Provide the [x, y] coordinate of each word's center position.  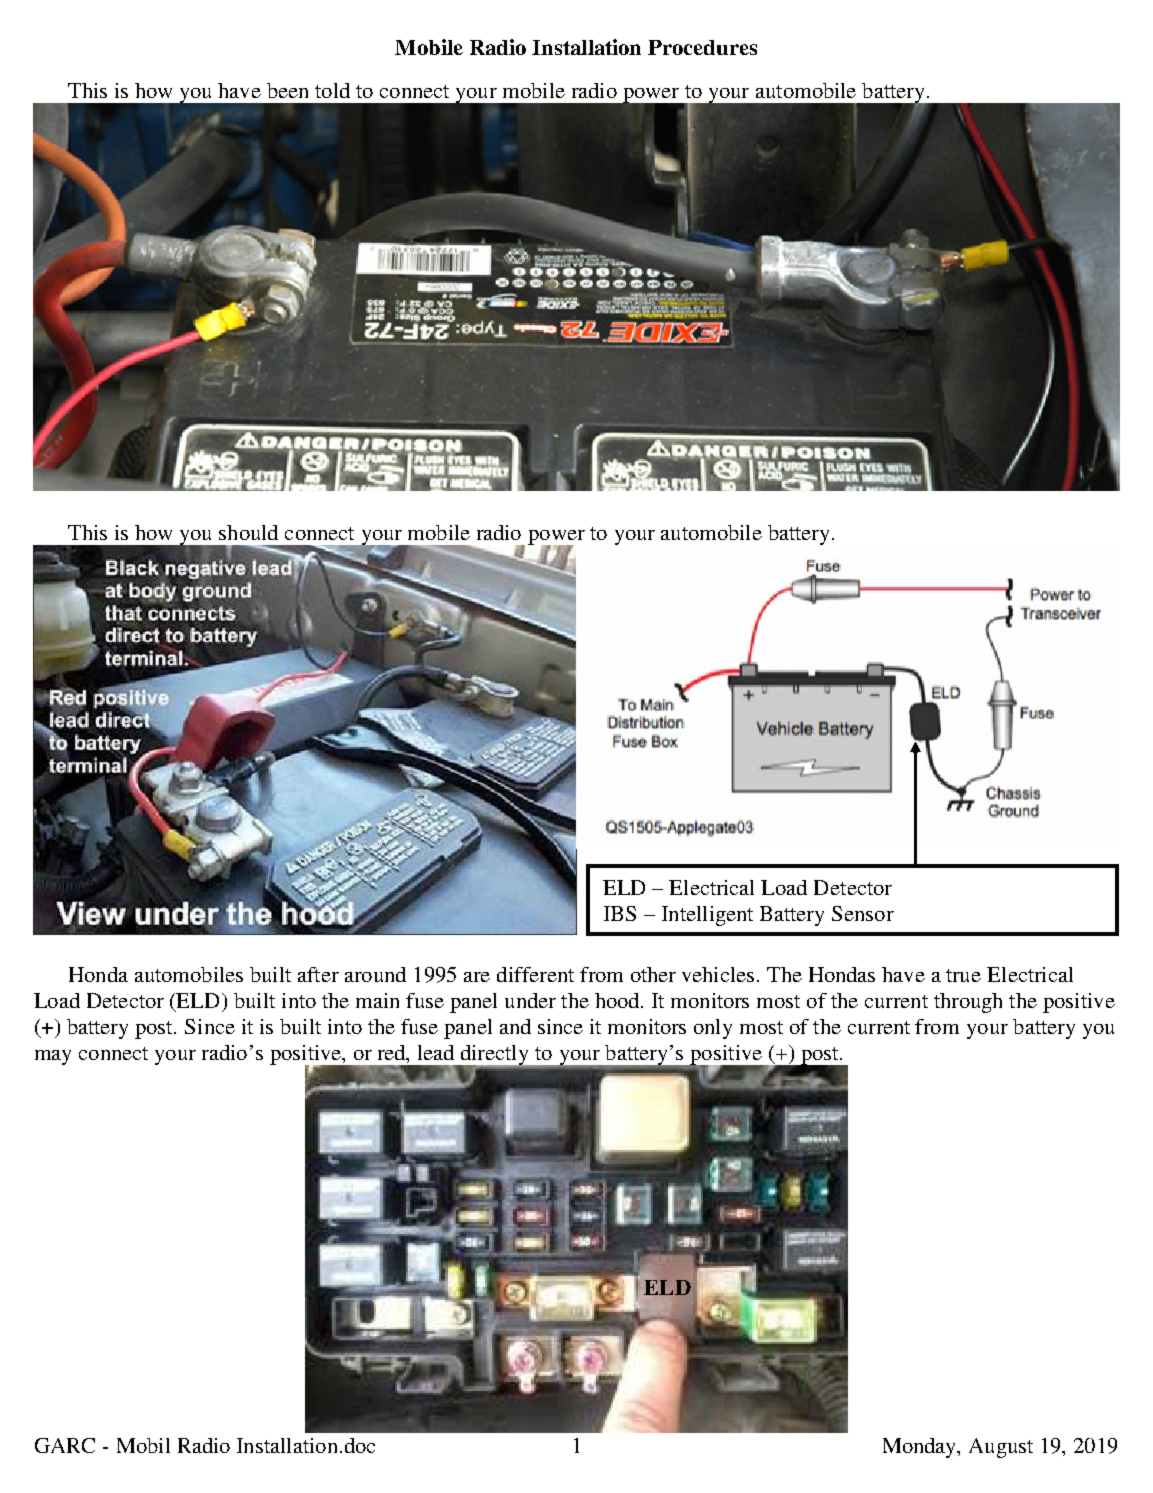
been [287, 90]
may [53, 1057]
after [318, 974]
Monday [921, 1448]
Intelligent [707, 916]
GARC [65, 1445]
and [515, 1026]
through [968, 1003]
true [963, 975]
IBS [620, 913]
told [332, 90]
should [248, 532]
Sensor [863, 913]
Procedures [702, 47]
